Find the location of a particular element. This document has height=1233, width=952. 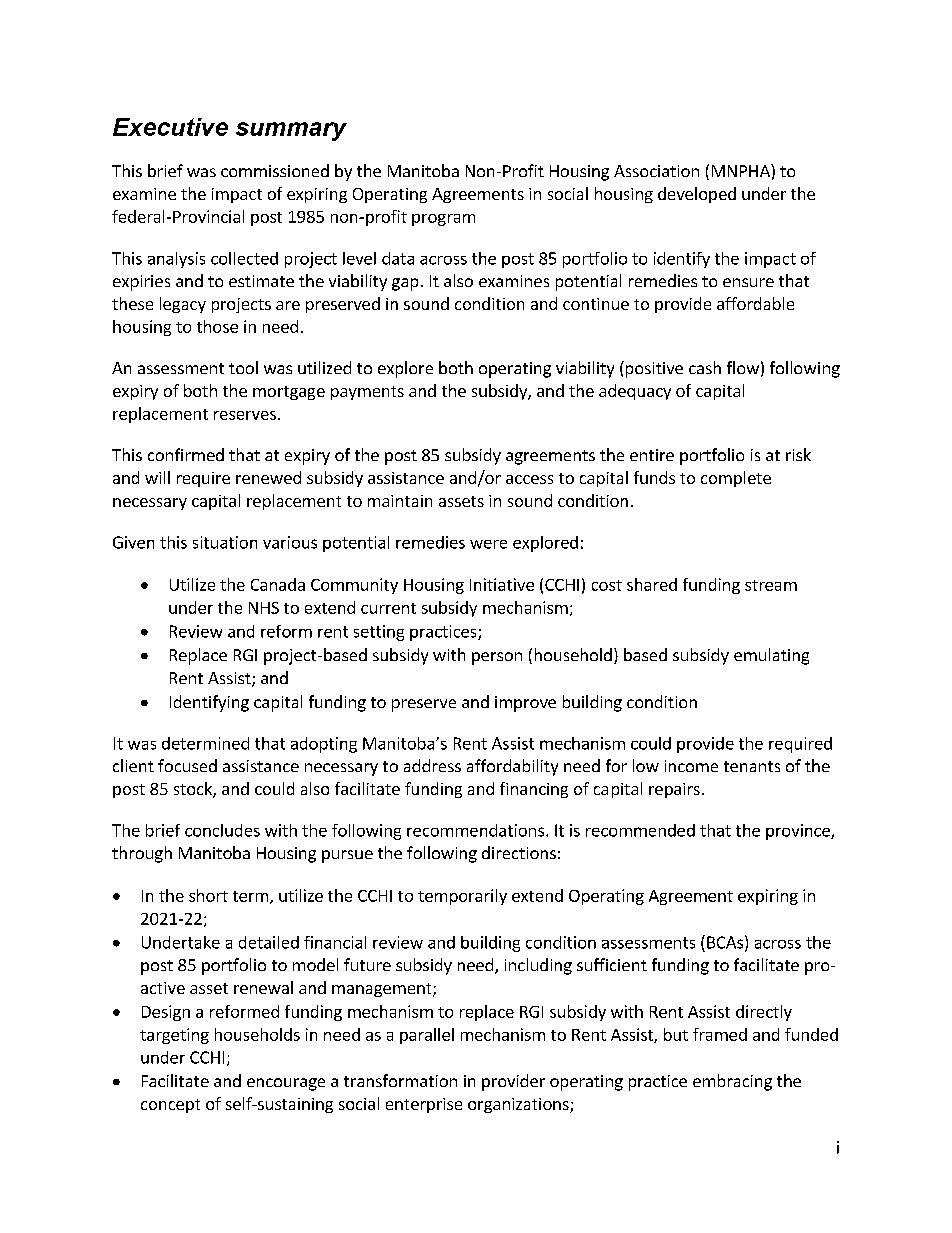

focused is located at coordinates (187, 765).
